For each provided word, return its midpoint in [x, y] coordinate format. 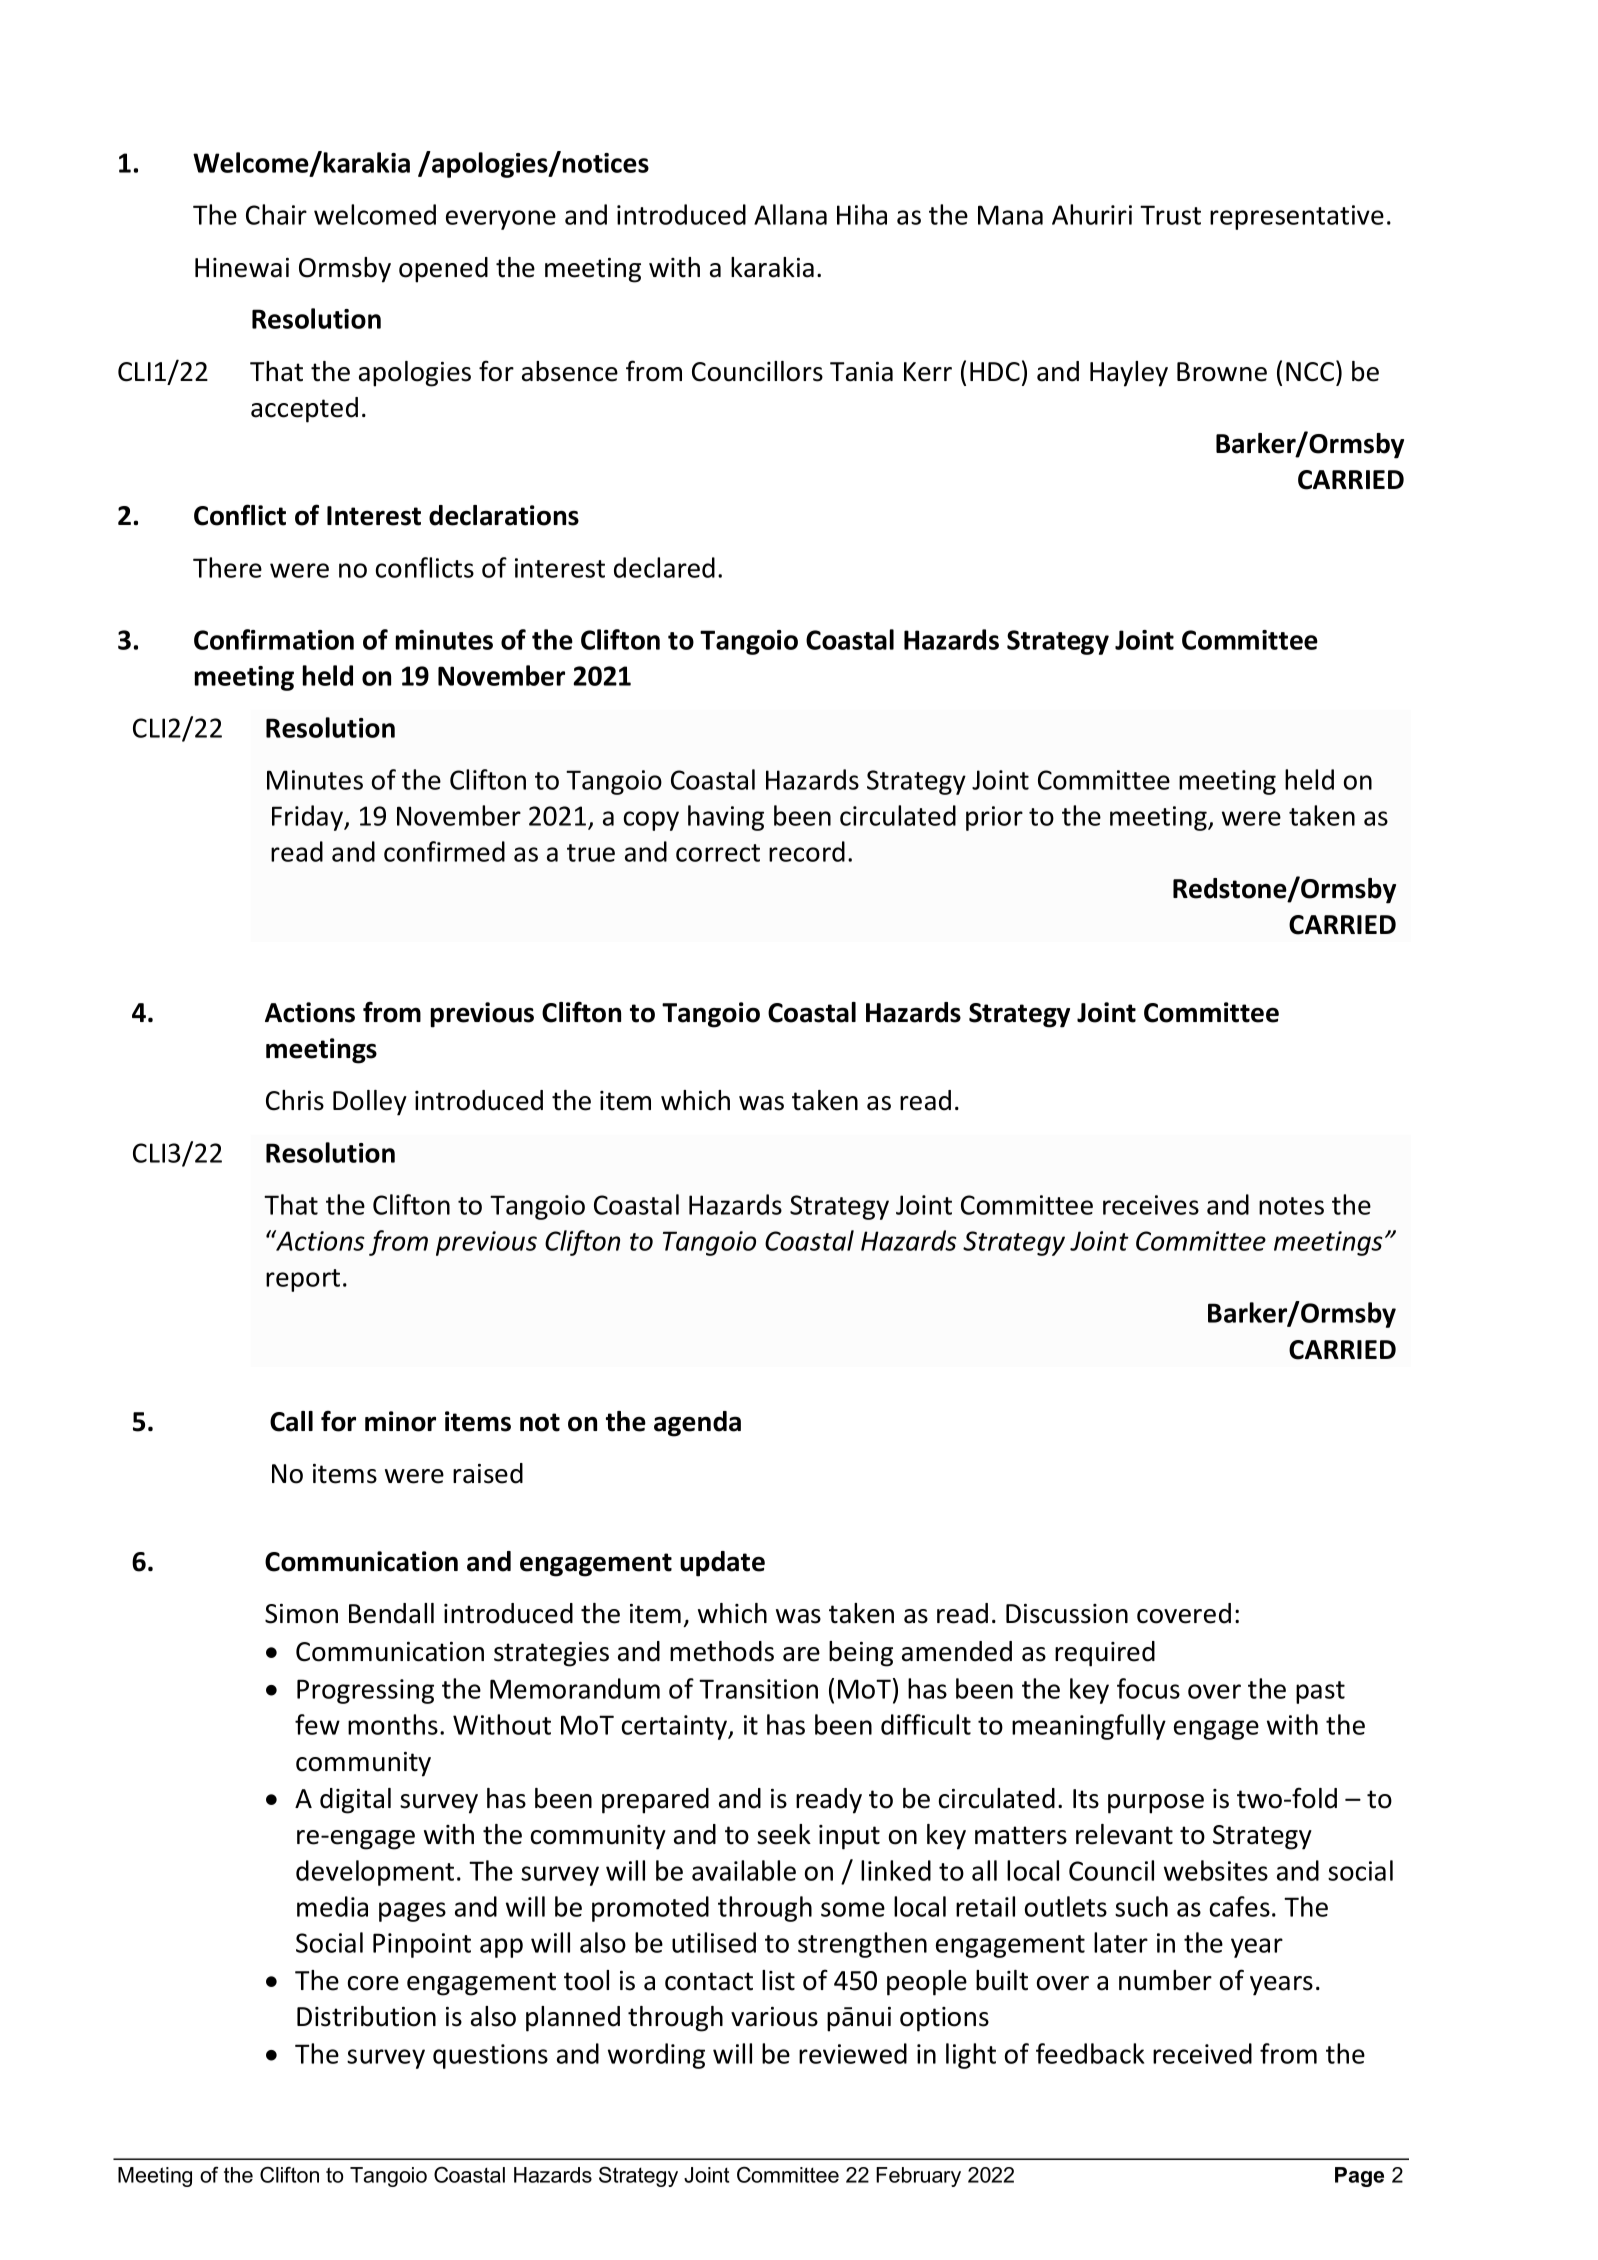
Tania [861, 372]
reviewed [853, 2053]
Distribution [366, 2016]
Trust [1170, 215]
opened [443, 270]
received [1202, 2053]
